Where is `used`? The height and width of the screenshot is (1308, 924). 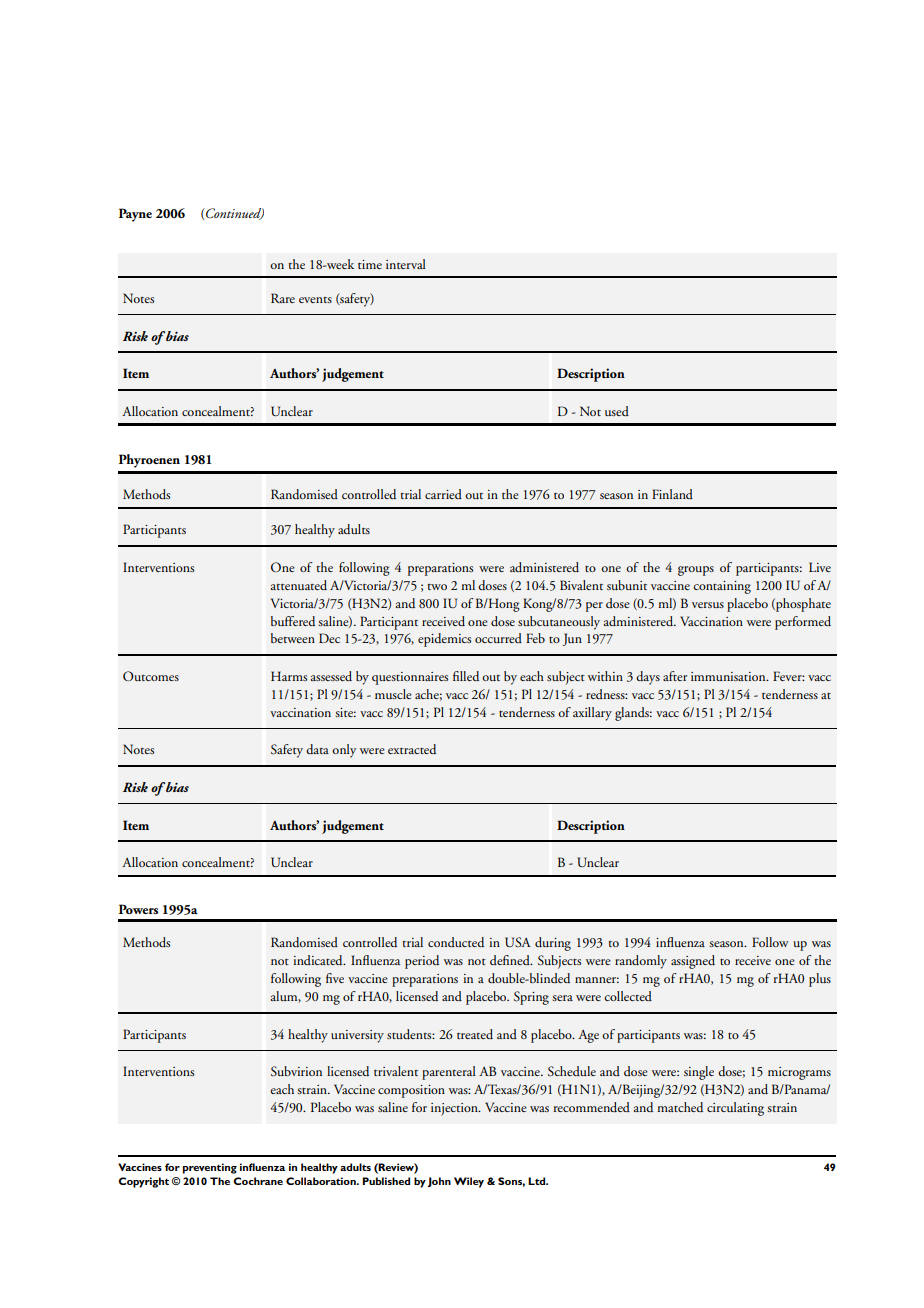
used is located at coordinates (617, 411).
